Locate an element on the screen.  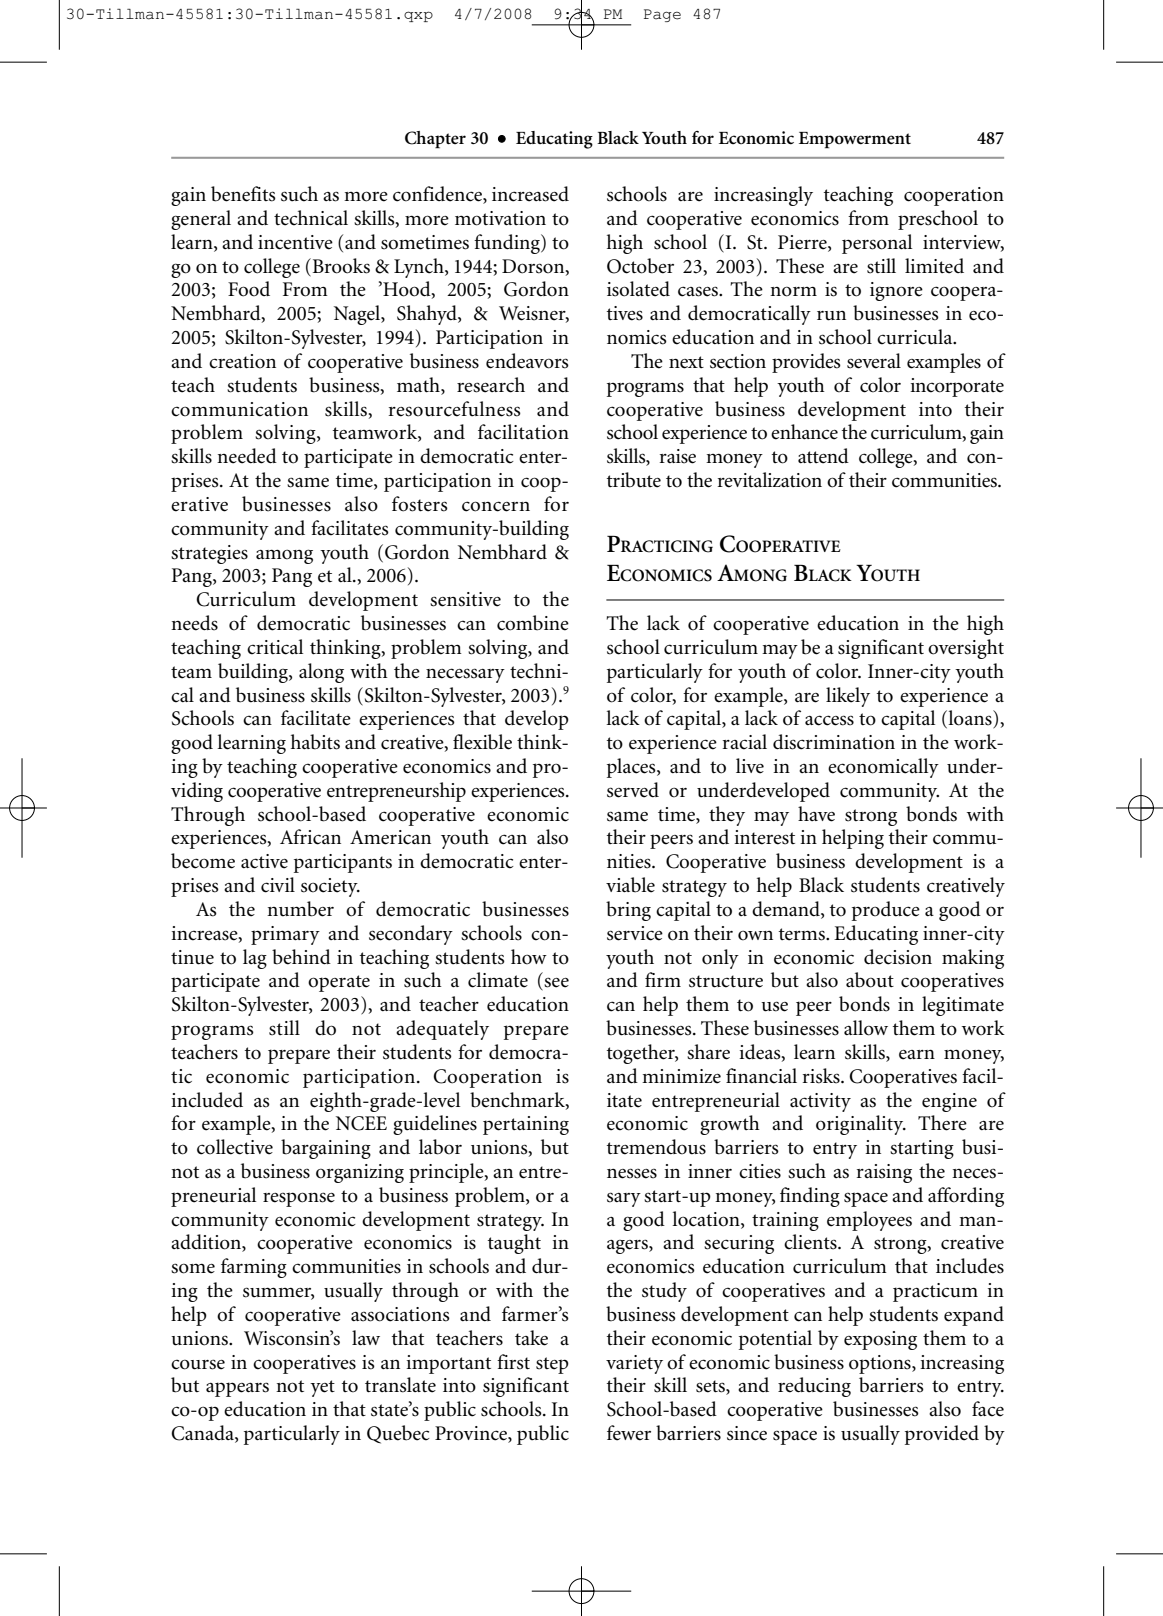
likely is located at coordinates (848, 697).
